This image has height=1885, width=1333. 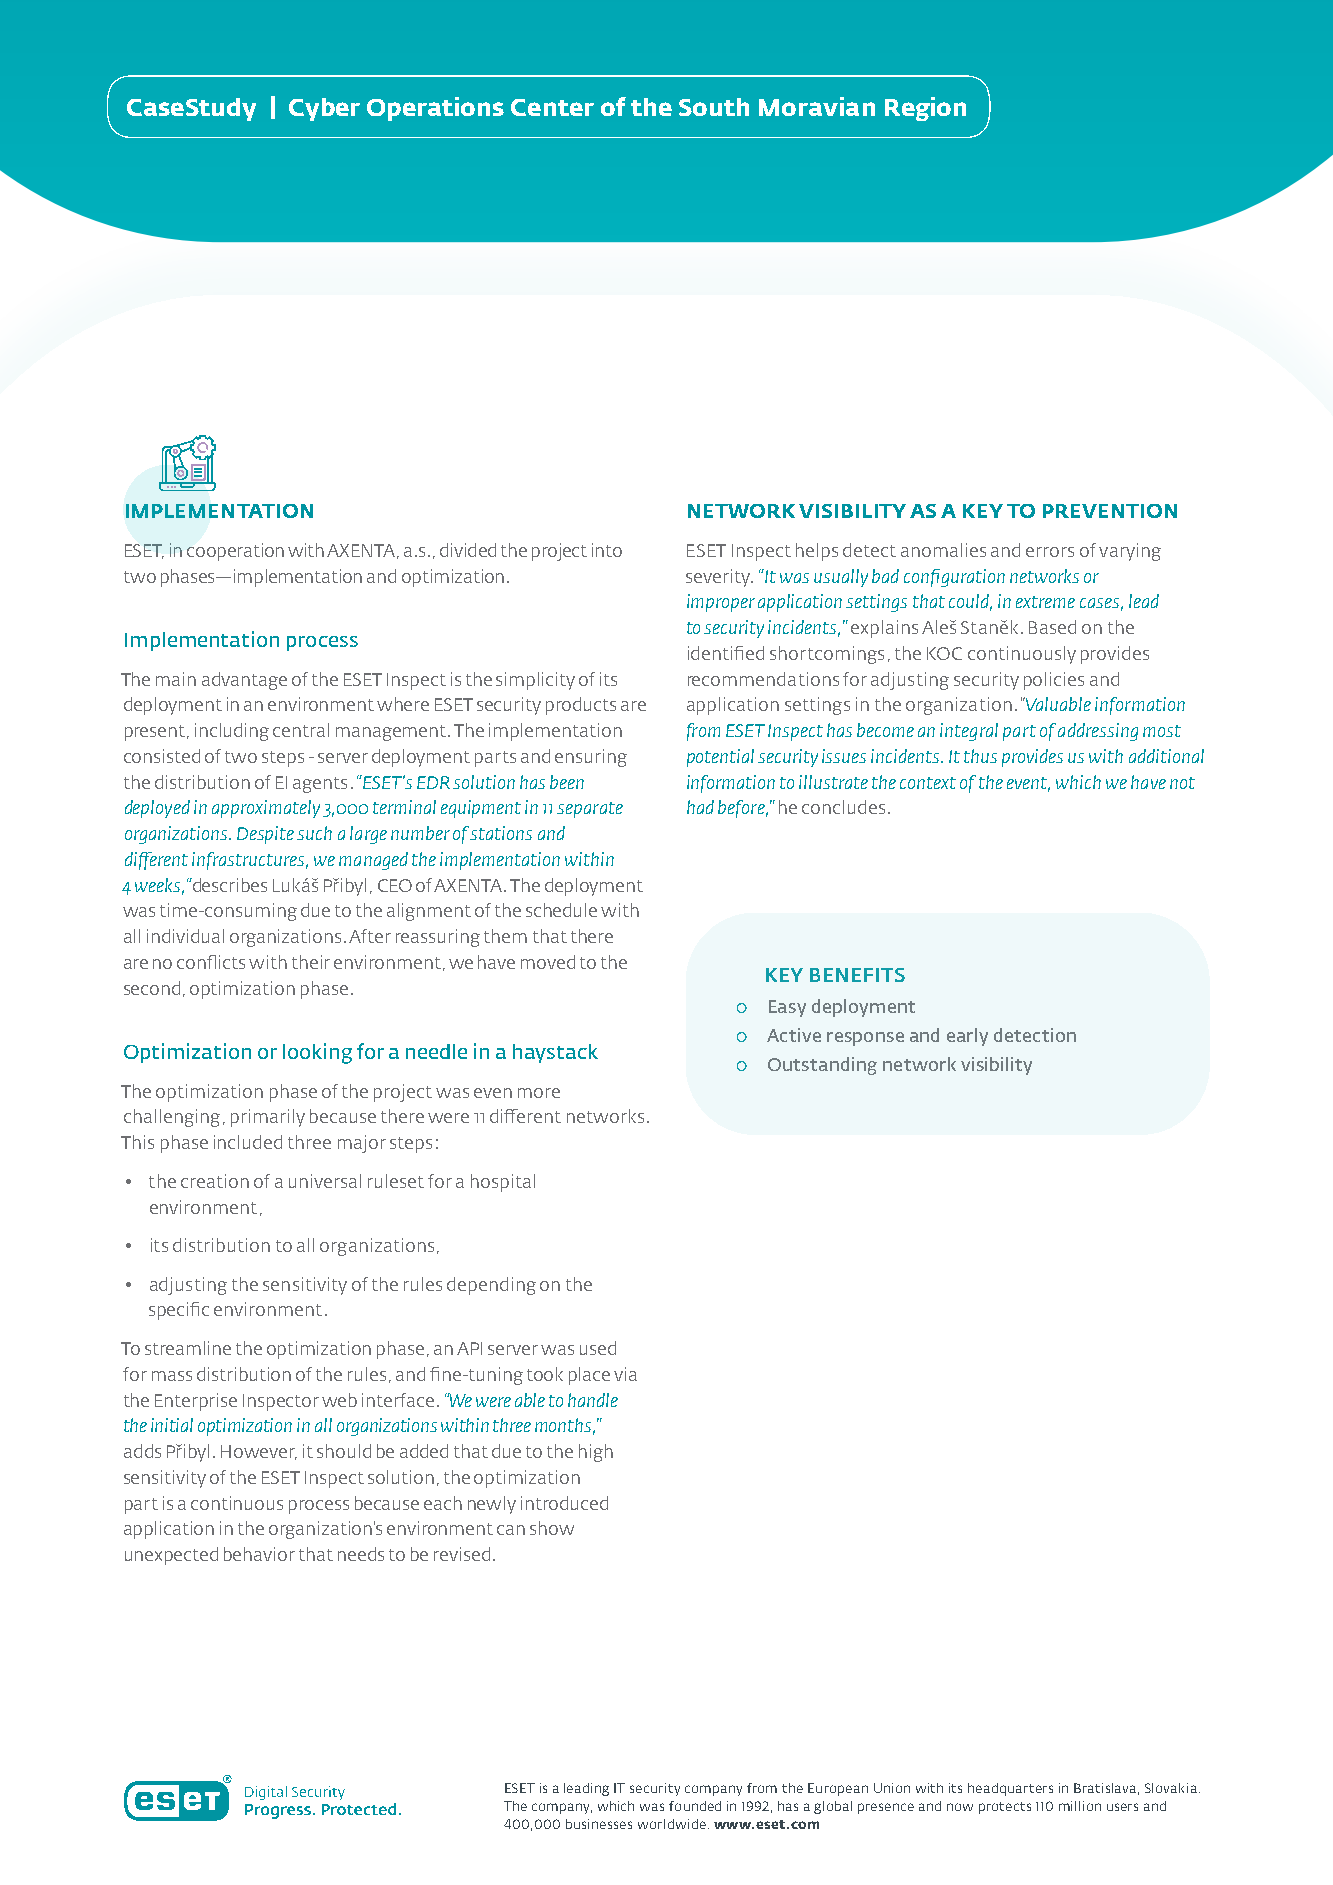 What do you see at coordinates (548, 962) in the image?
I see `moved` at bounding box center [548, 962].
